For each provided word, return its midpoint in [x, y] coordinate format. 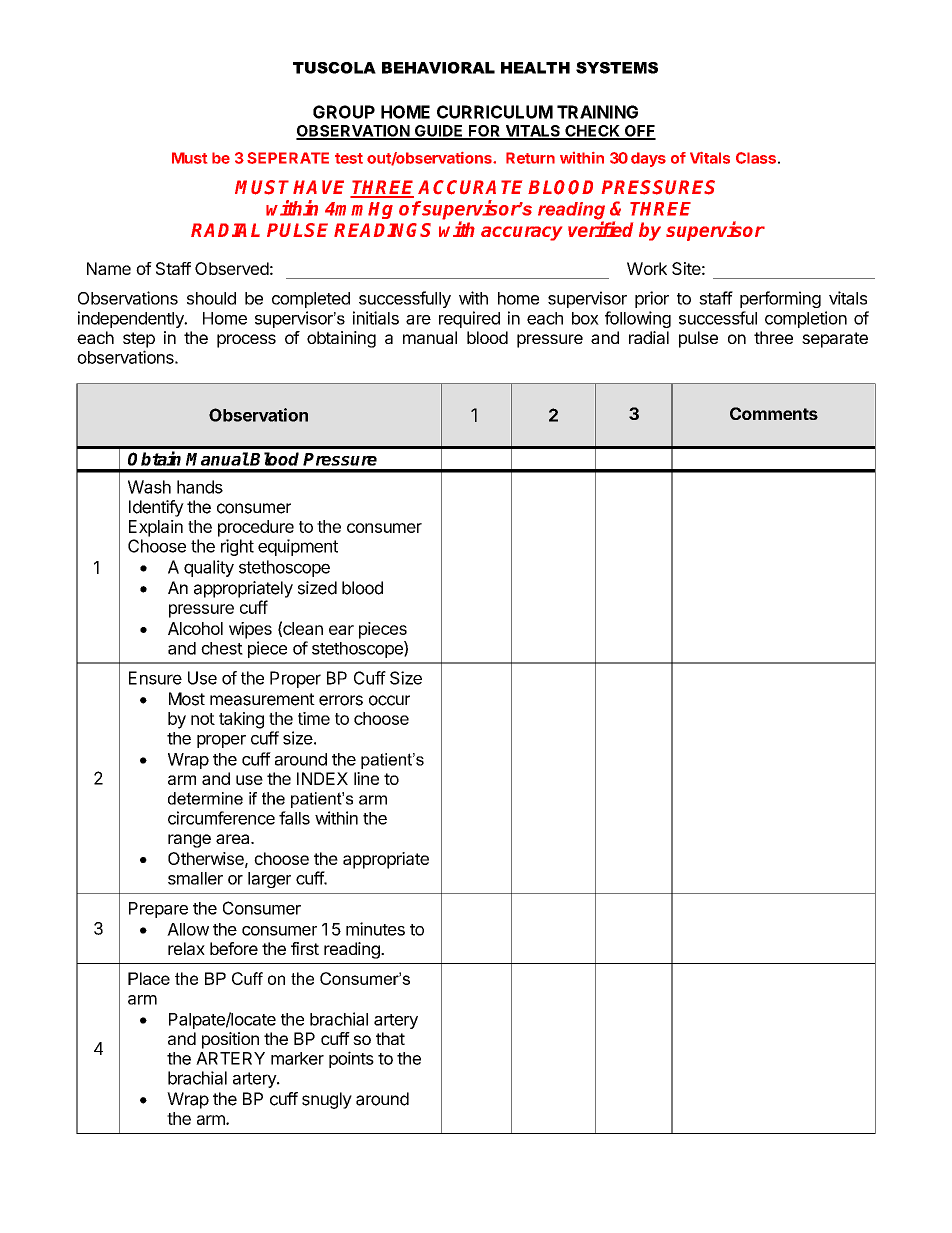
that [390, 1038]
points [351, 1059]
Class [756, 158]
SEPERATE [288, 158]
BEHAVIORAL [438, 68]
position [230, 1040]
